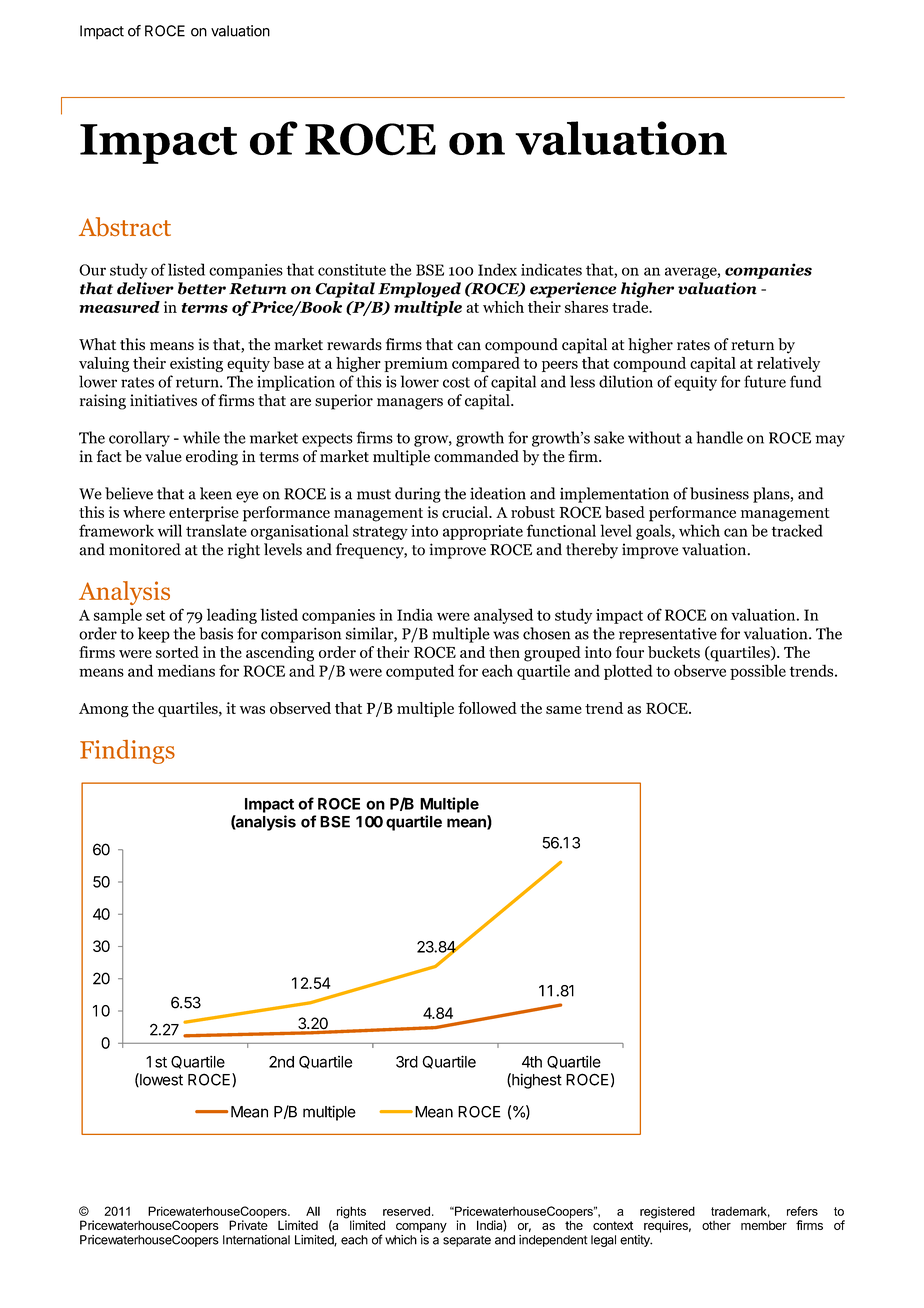 The width and height of the document is (924, 1308). Describe the element at coordinates (406, 1211) in the document. I see `reserved` at that location.
